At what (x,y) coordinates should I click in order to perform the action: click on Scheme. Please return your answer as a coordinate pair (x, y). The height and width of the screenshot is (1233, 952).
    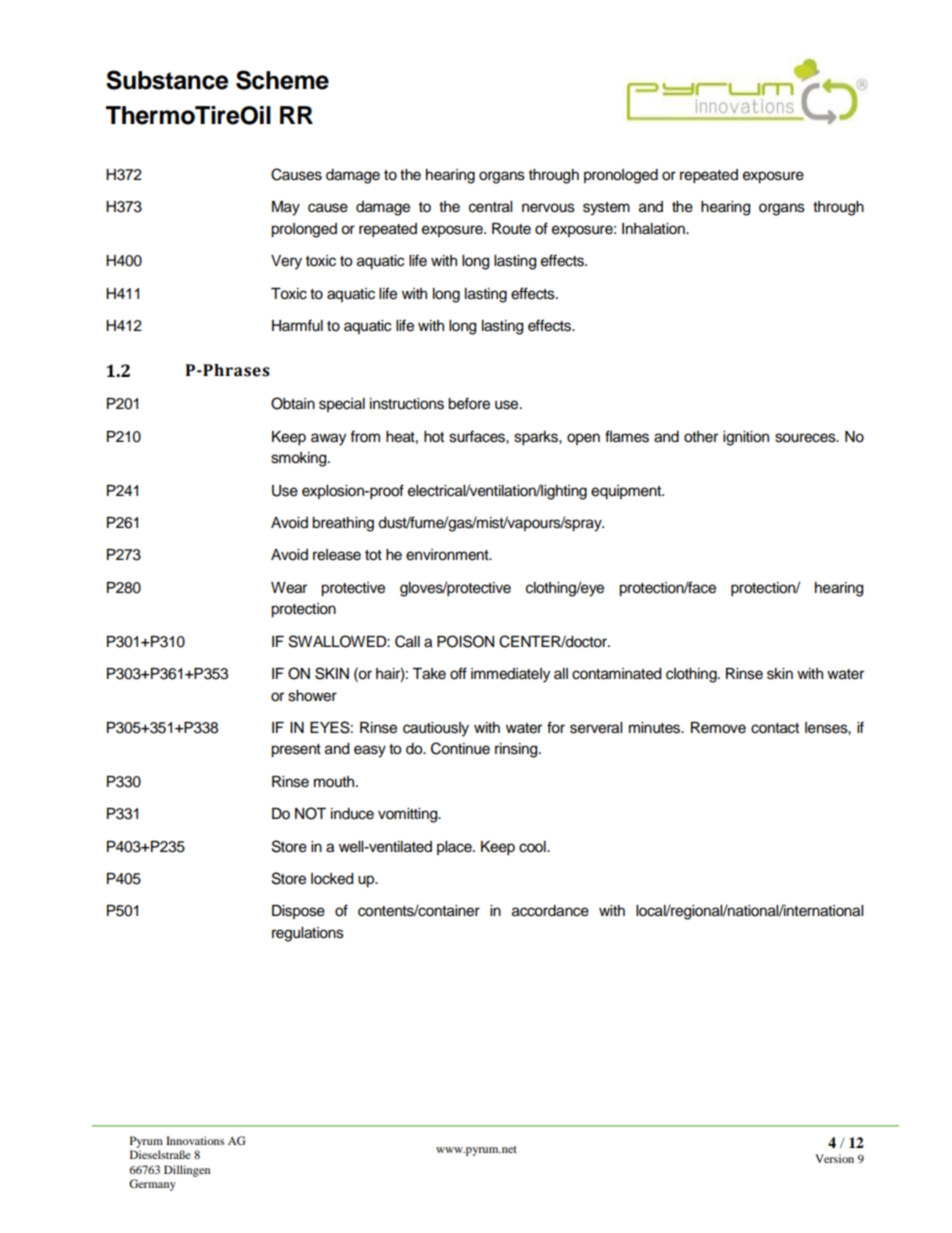
    Looking at the image, I should click on (282, 80).
